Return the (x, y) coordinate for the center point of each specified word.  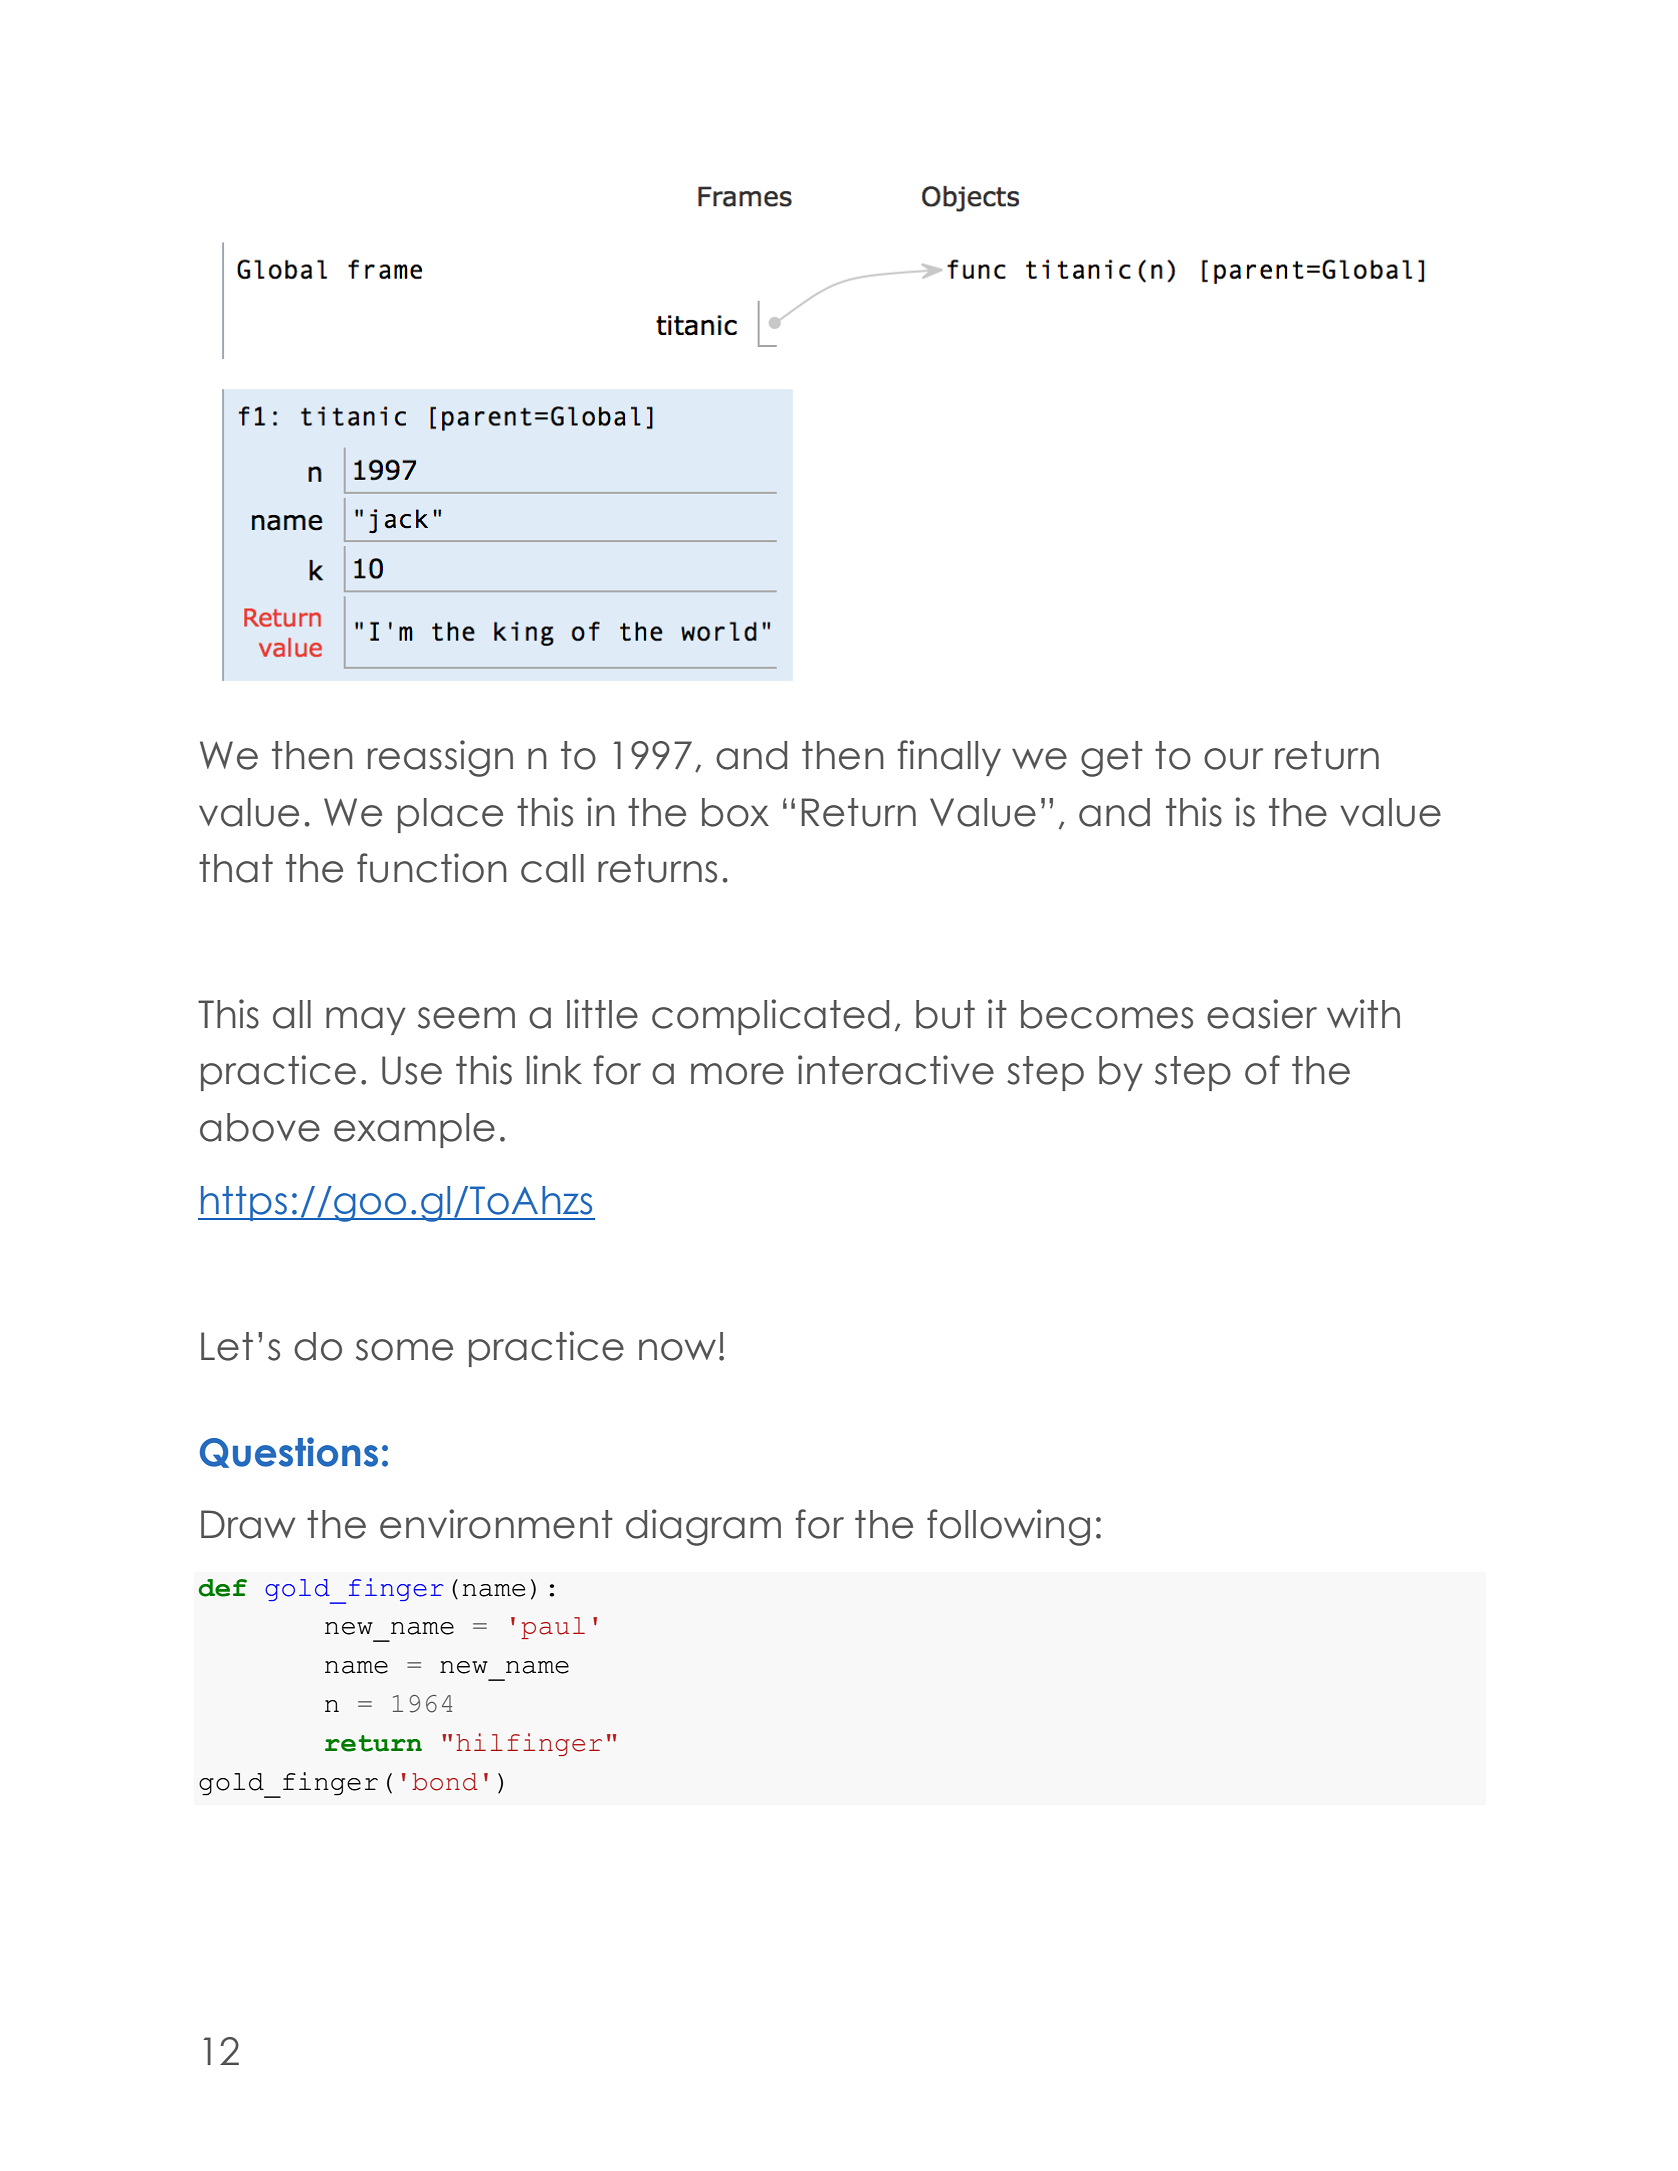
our (1233, 759)
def (222, 1588)
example (414, 1130)
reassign (440, 758)
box (735, 812)
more (737, 1074)
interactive (896, 1070)
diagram (703, 1527)
